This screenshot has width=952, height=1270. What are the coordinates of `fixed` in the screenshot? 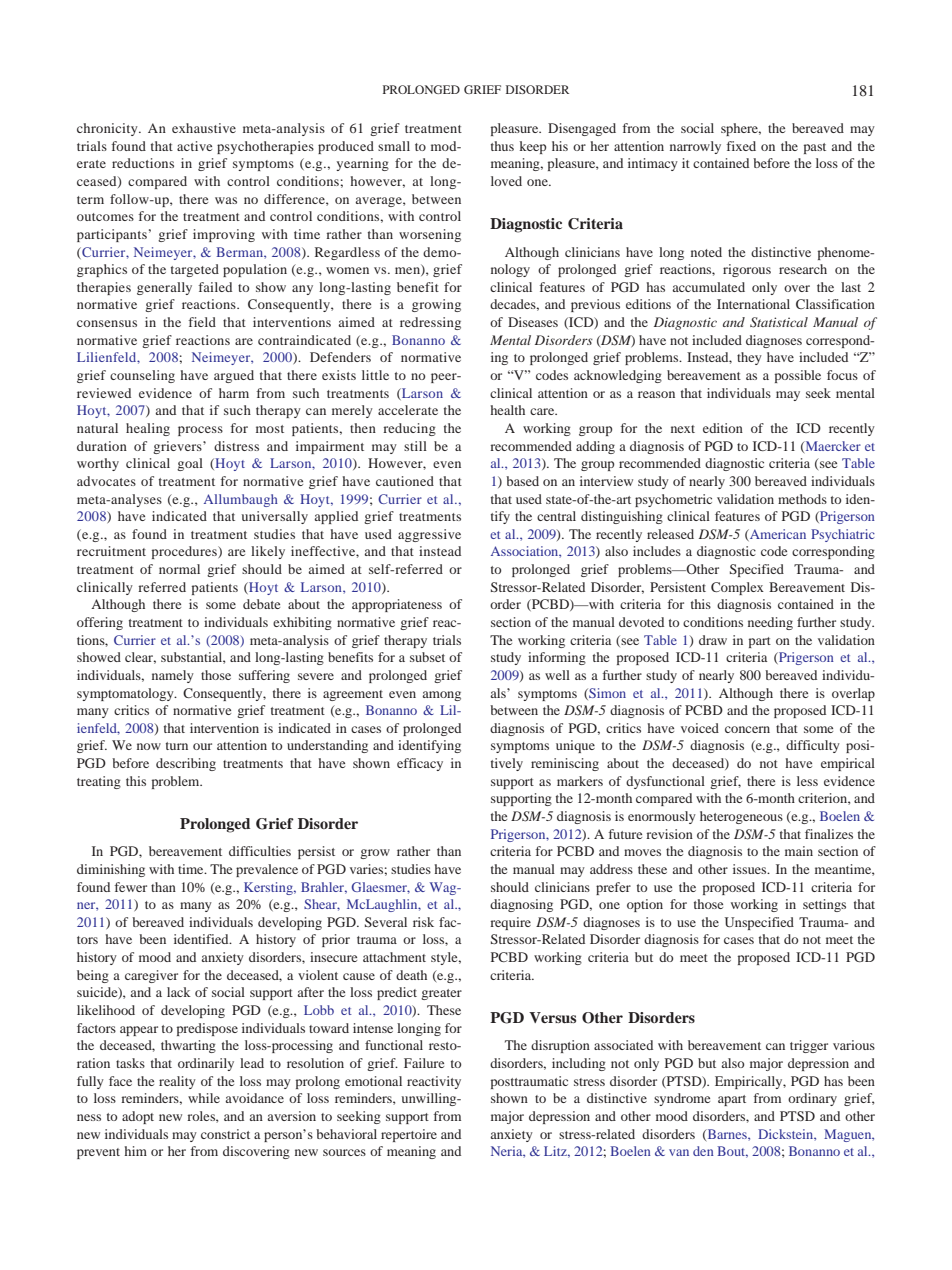 It's located at (741, 146).
